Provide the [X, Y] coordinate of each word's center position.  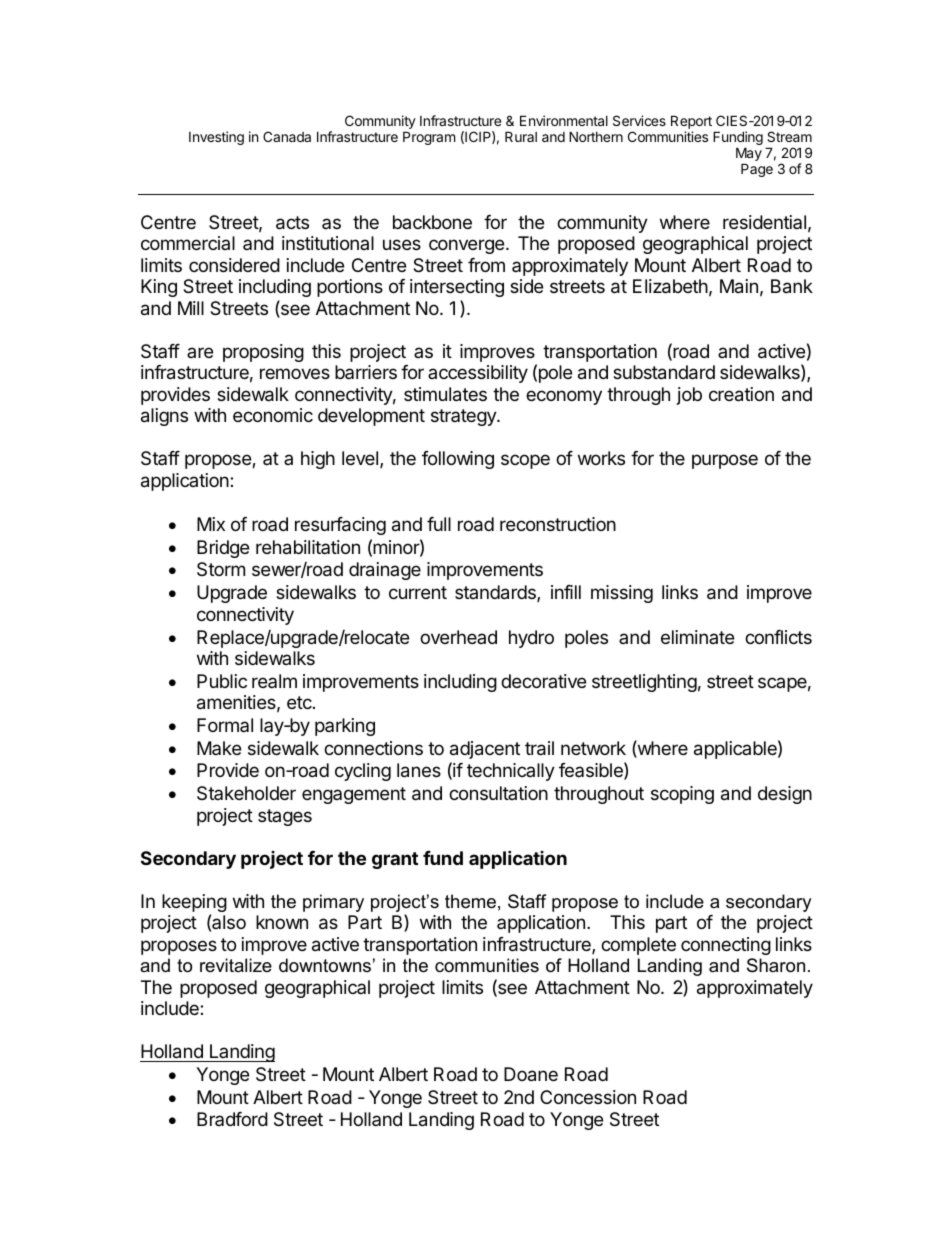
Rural [521, 136]
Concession [588, 1097]
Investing [216, 138]
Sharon [776, 965]
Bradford [232, 1119]
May [749, 155]
